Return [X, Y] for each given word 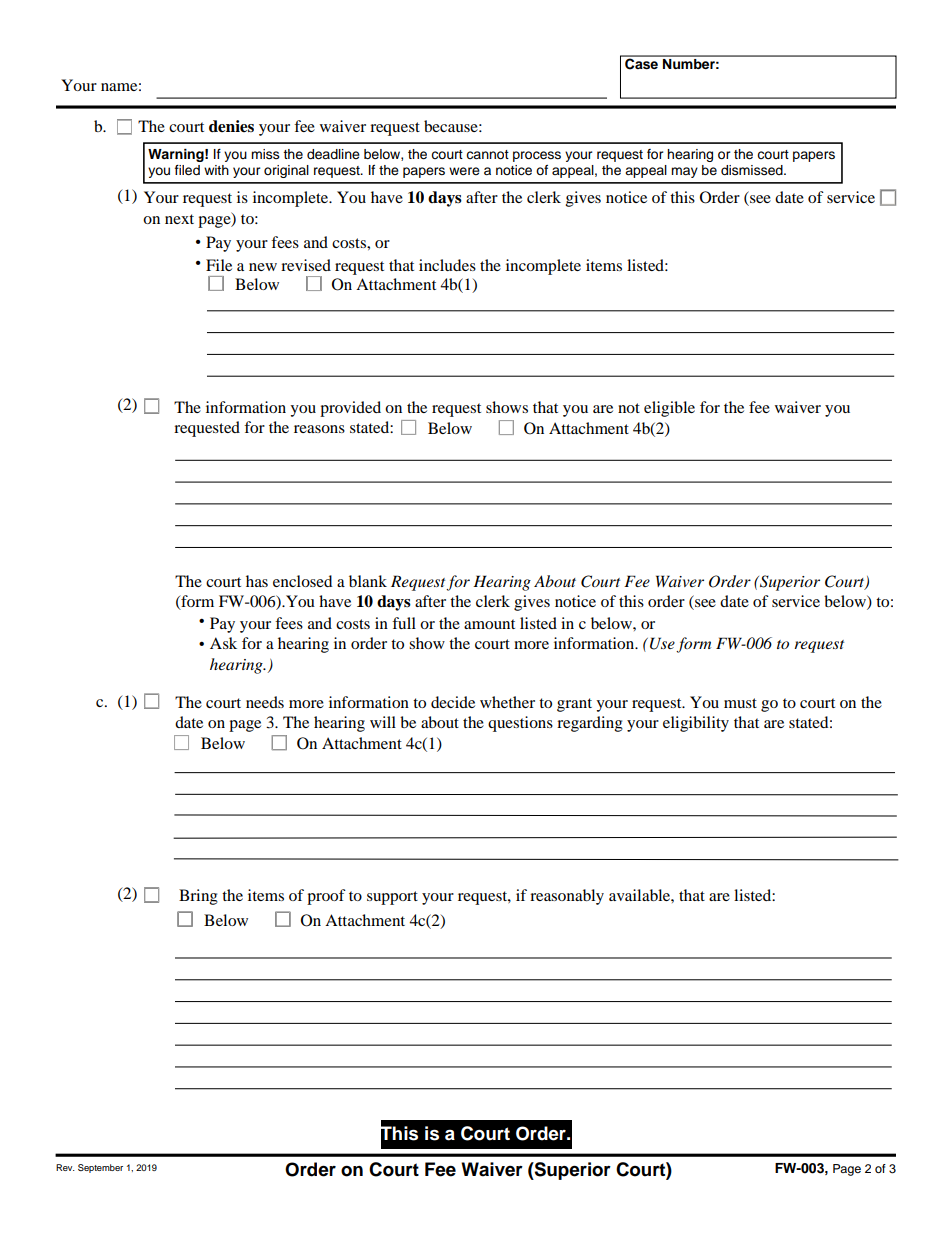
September [100, 1168]
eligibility [696, 724]
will [383, 722]
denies [231, 126]
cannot [487, 154]
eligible [669, 409]
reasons [319, 429]
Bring [198, 897]
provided [350, 409]
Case [641, 63]
